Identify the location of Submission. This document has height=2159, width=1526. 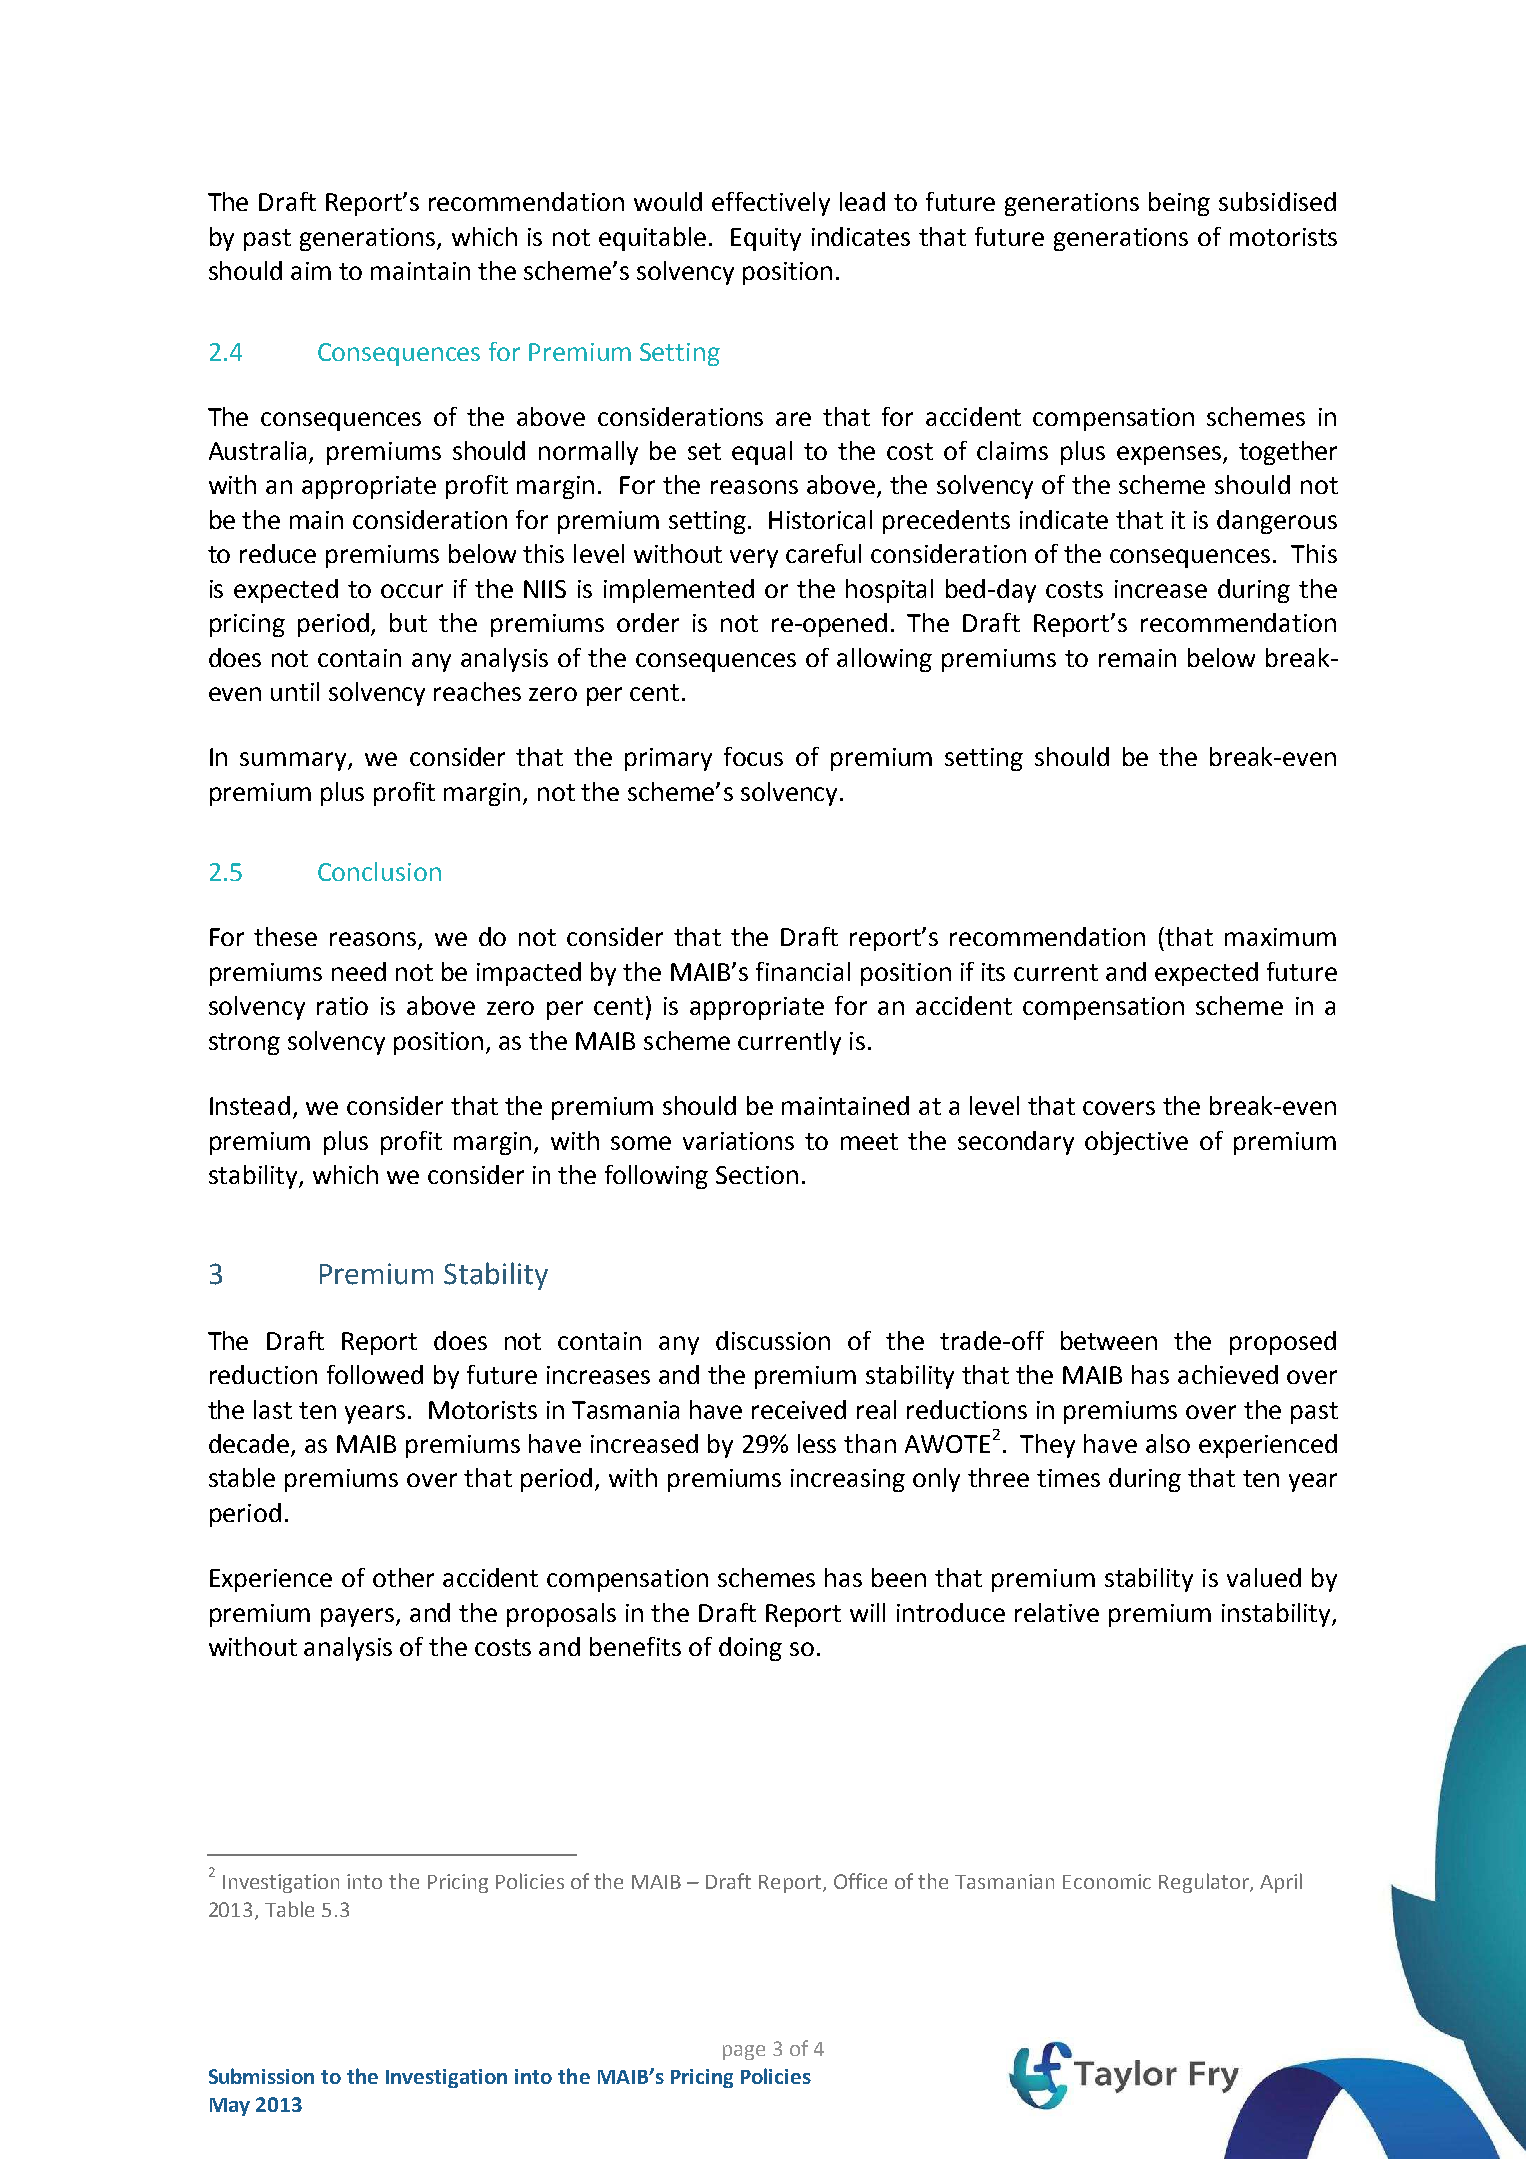
(261, 2076).
